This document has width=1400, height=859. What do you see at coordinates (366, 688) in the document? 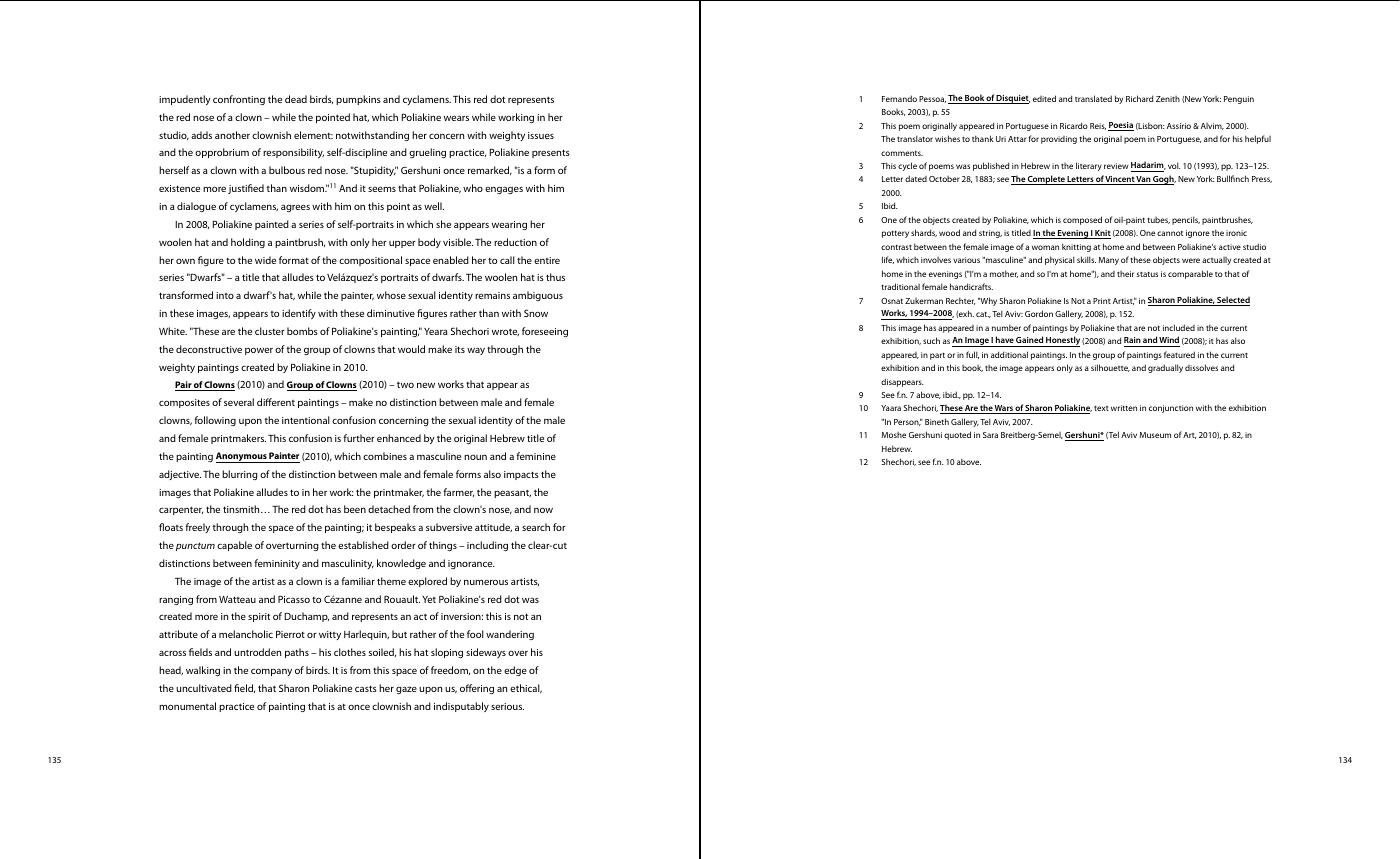
I see `casts` at bounding box center [366, 688].
